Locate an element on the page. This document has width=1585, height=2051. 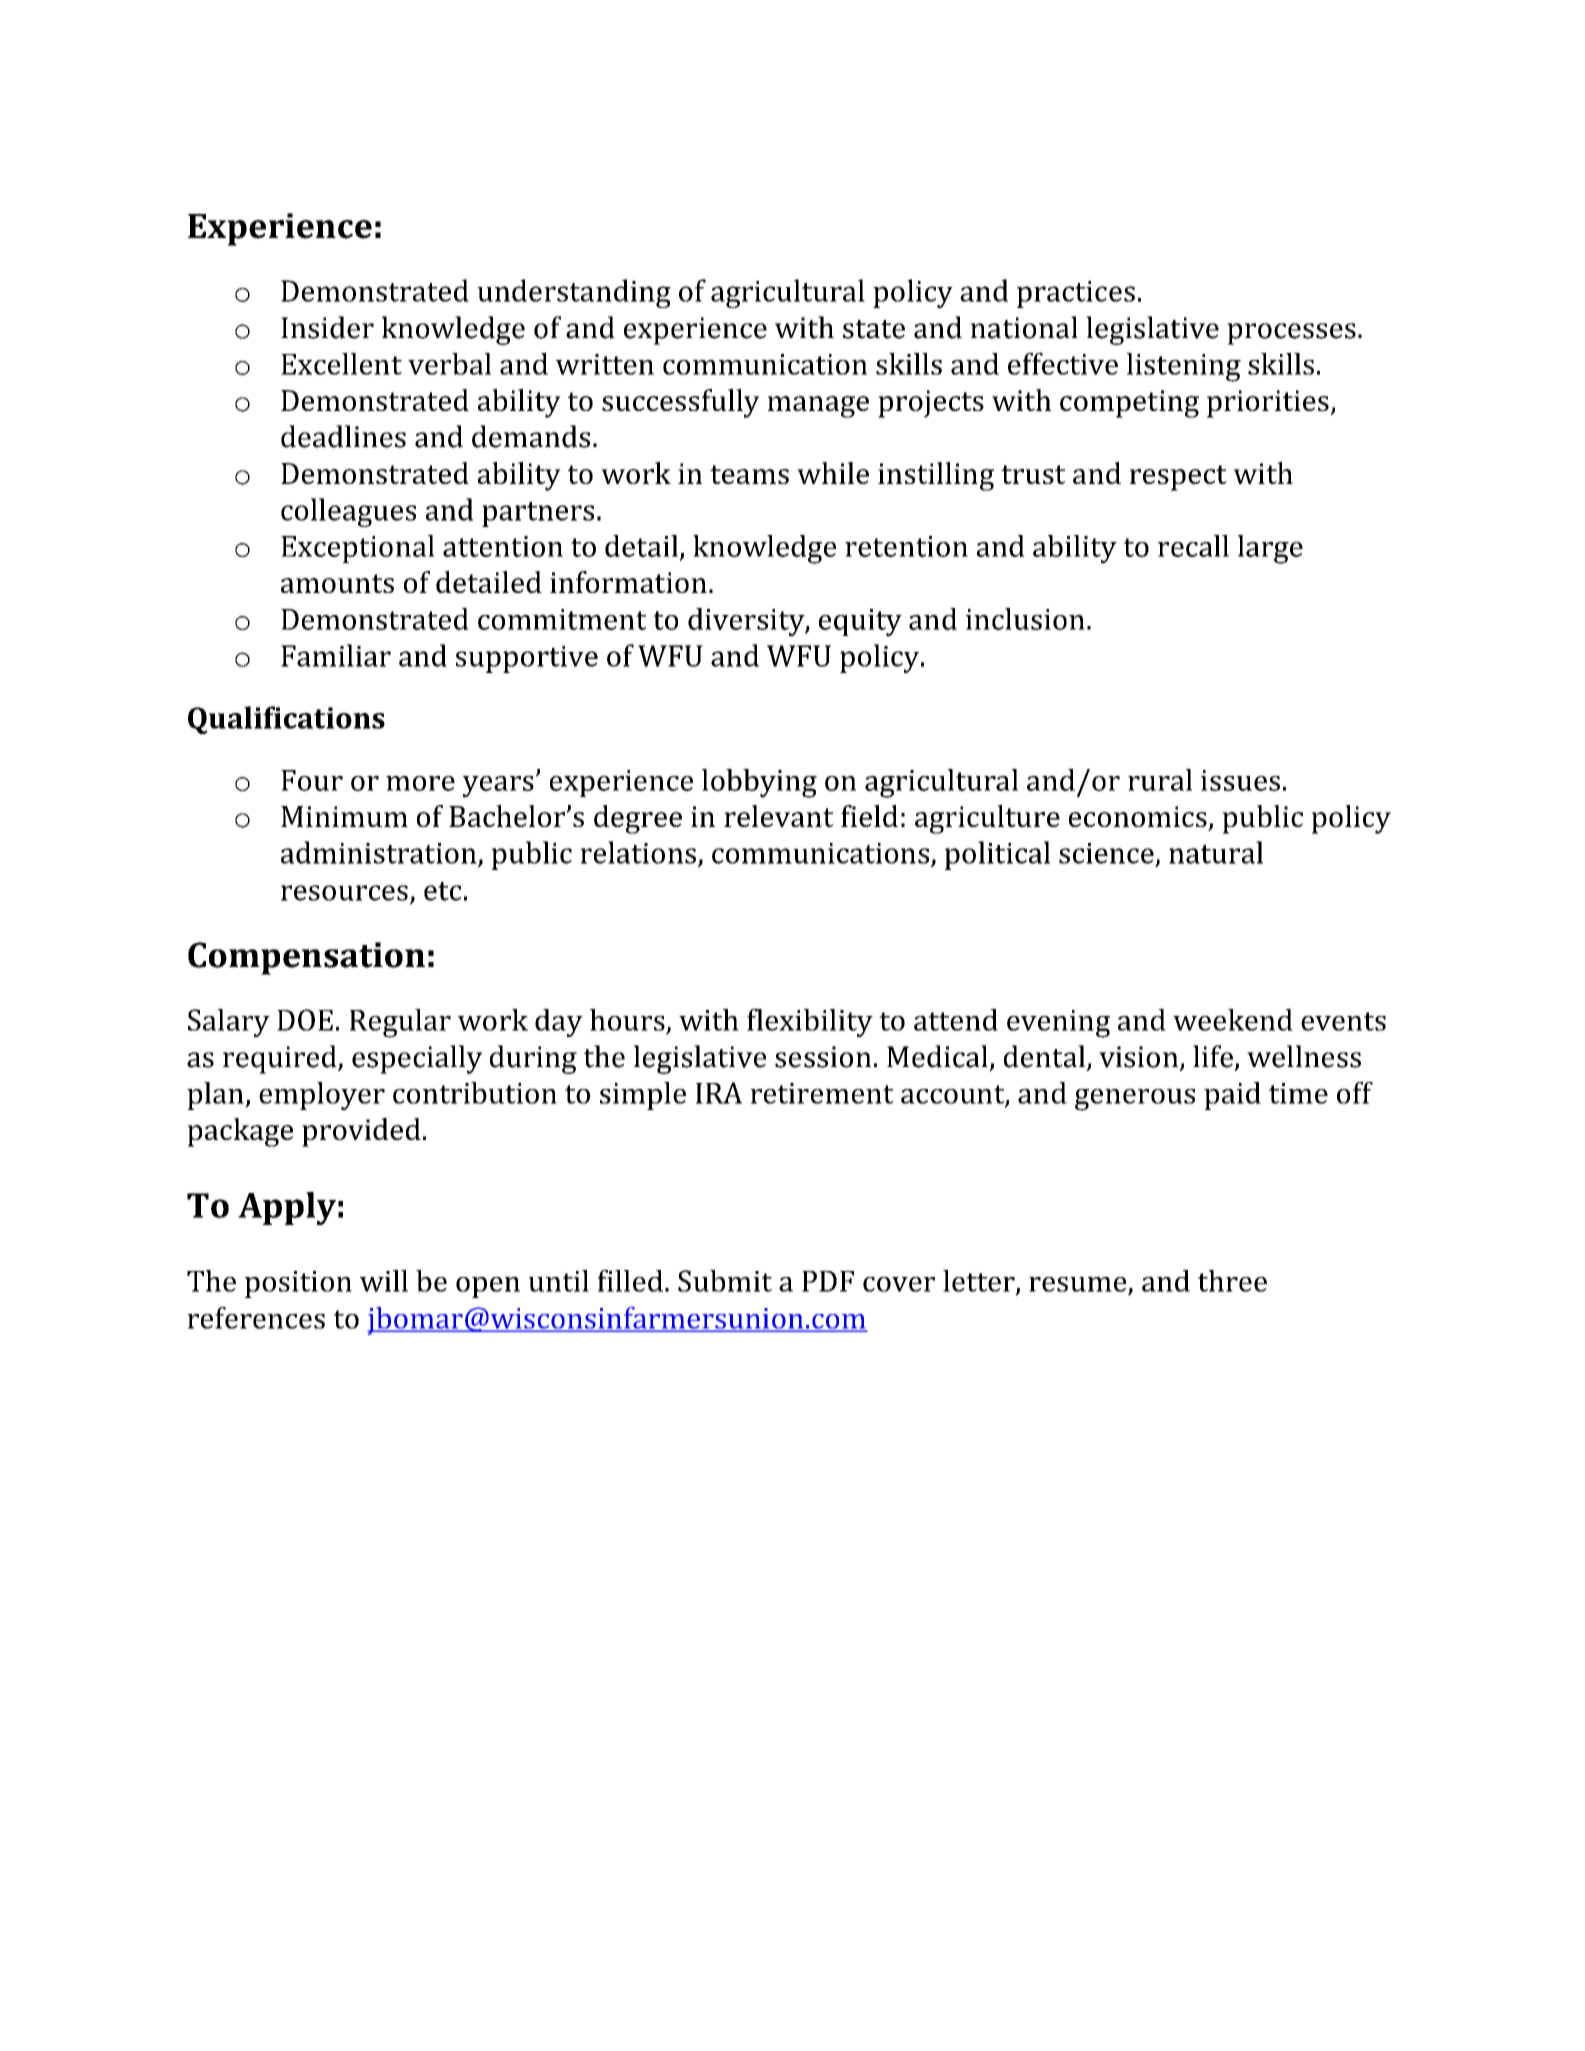
processes is located at coordinates (1291, 334).
